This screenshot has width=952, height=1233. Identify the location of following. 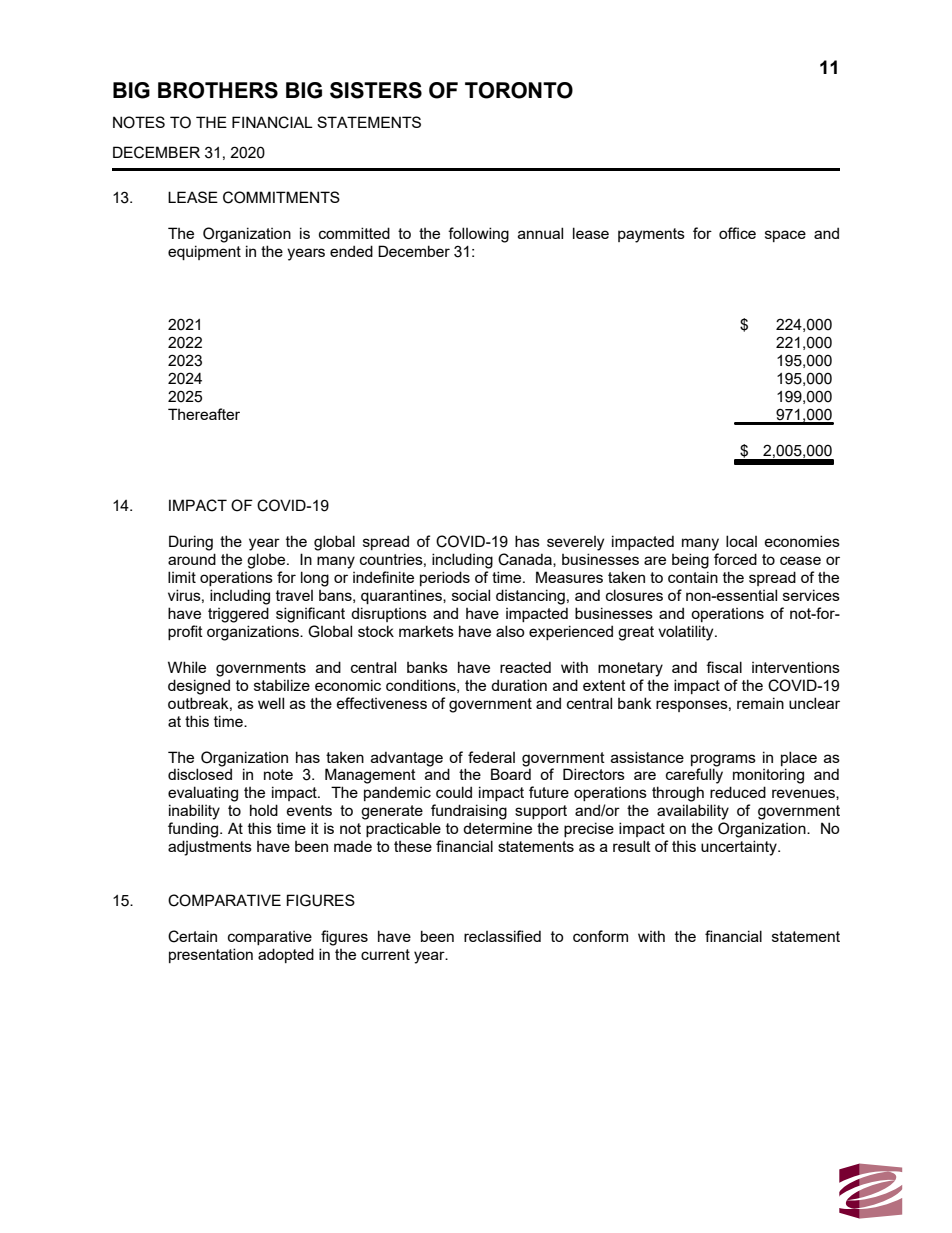
(478, 235).
